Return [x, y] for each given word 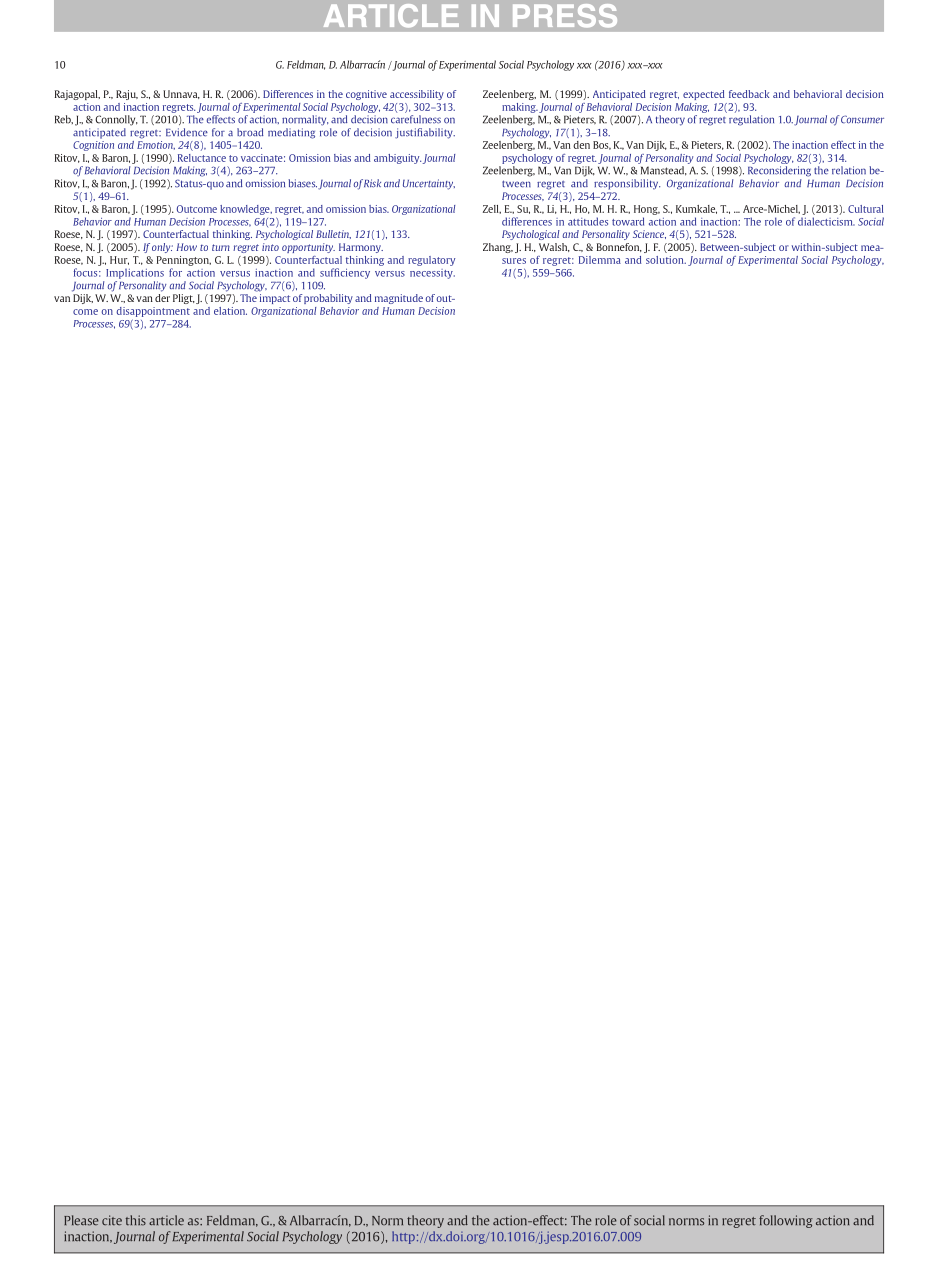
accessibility [417, 95]
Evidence [187, 132]
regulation [751, 120]
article [166, 1220]
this [136, 1220]
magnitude [399, 299]
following [786, 1221]
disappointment [153, 312]
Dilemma [600, 260]
